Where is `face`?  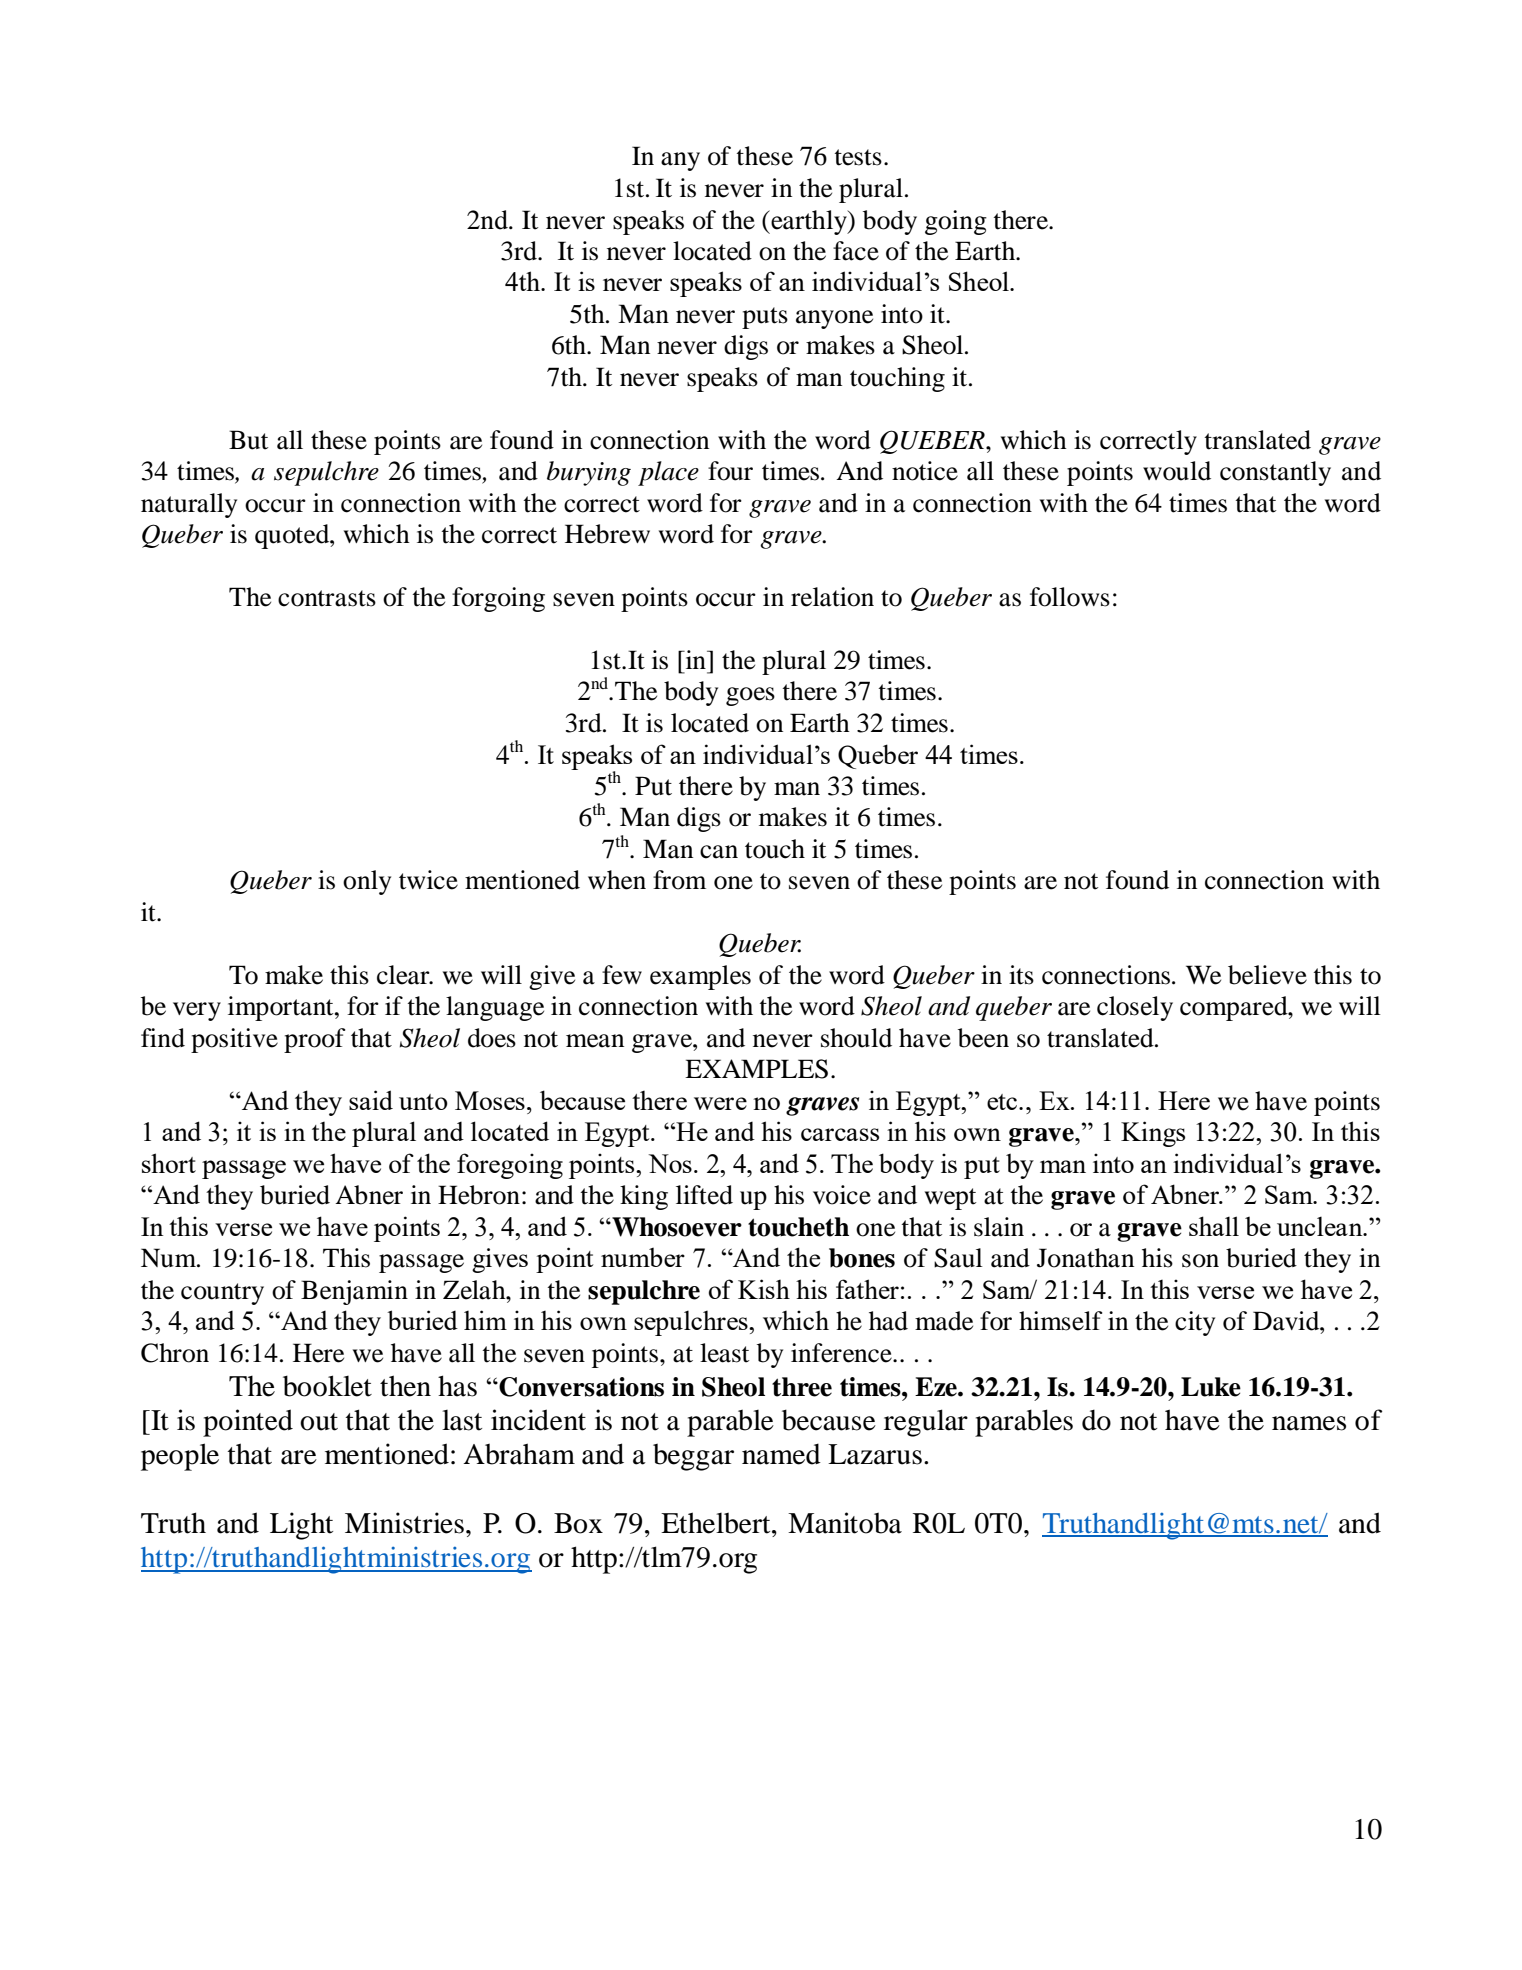 face is located at coordinates (856, 251).
